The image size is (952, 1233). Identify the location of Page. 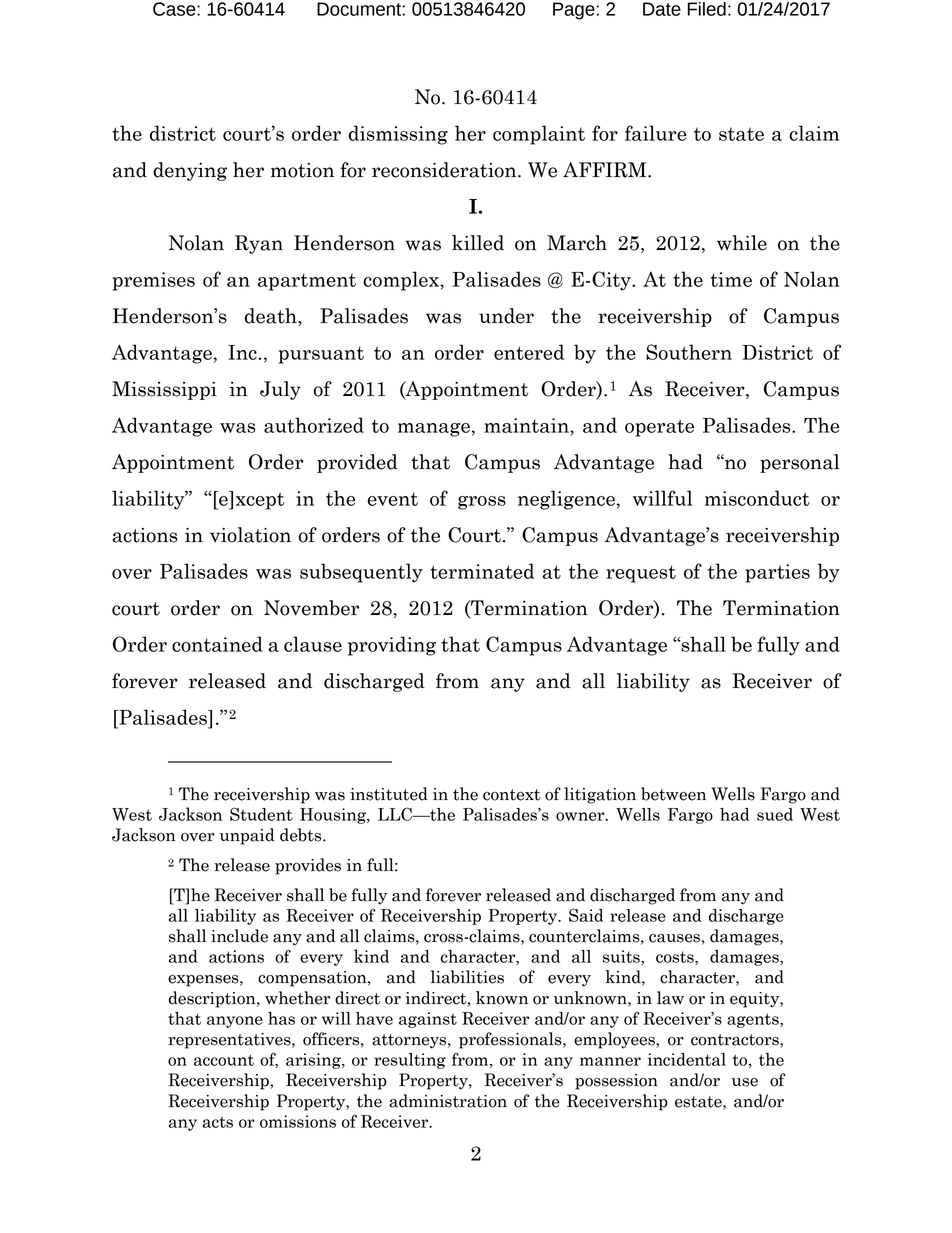
(575, 11).
